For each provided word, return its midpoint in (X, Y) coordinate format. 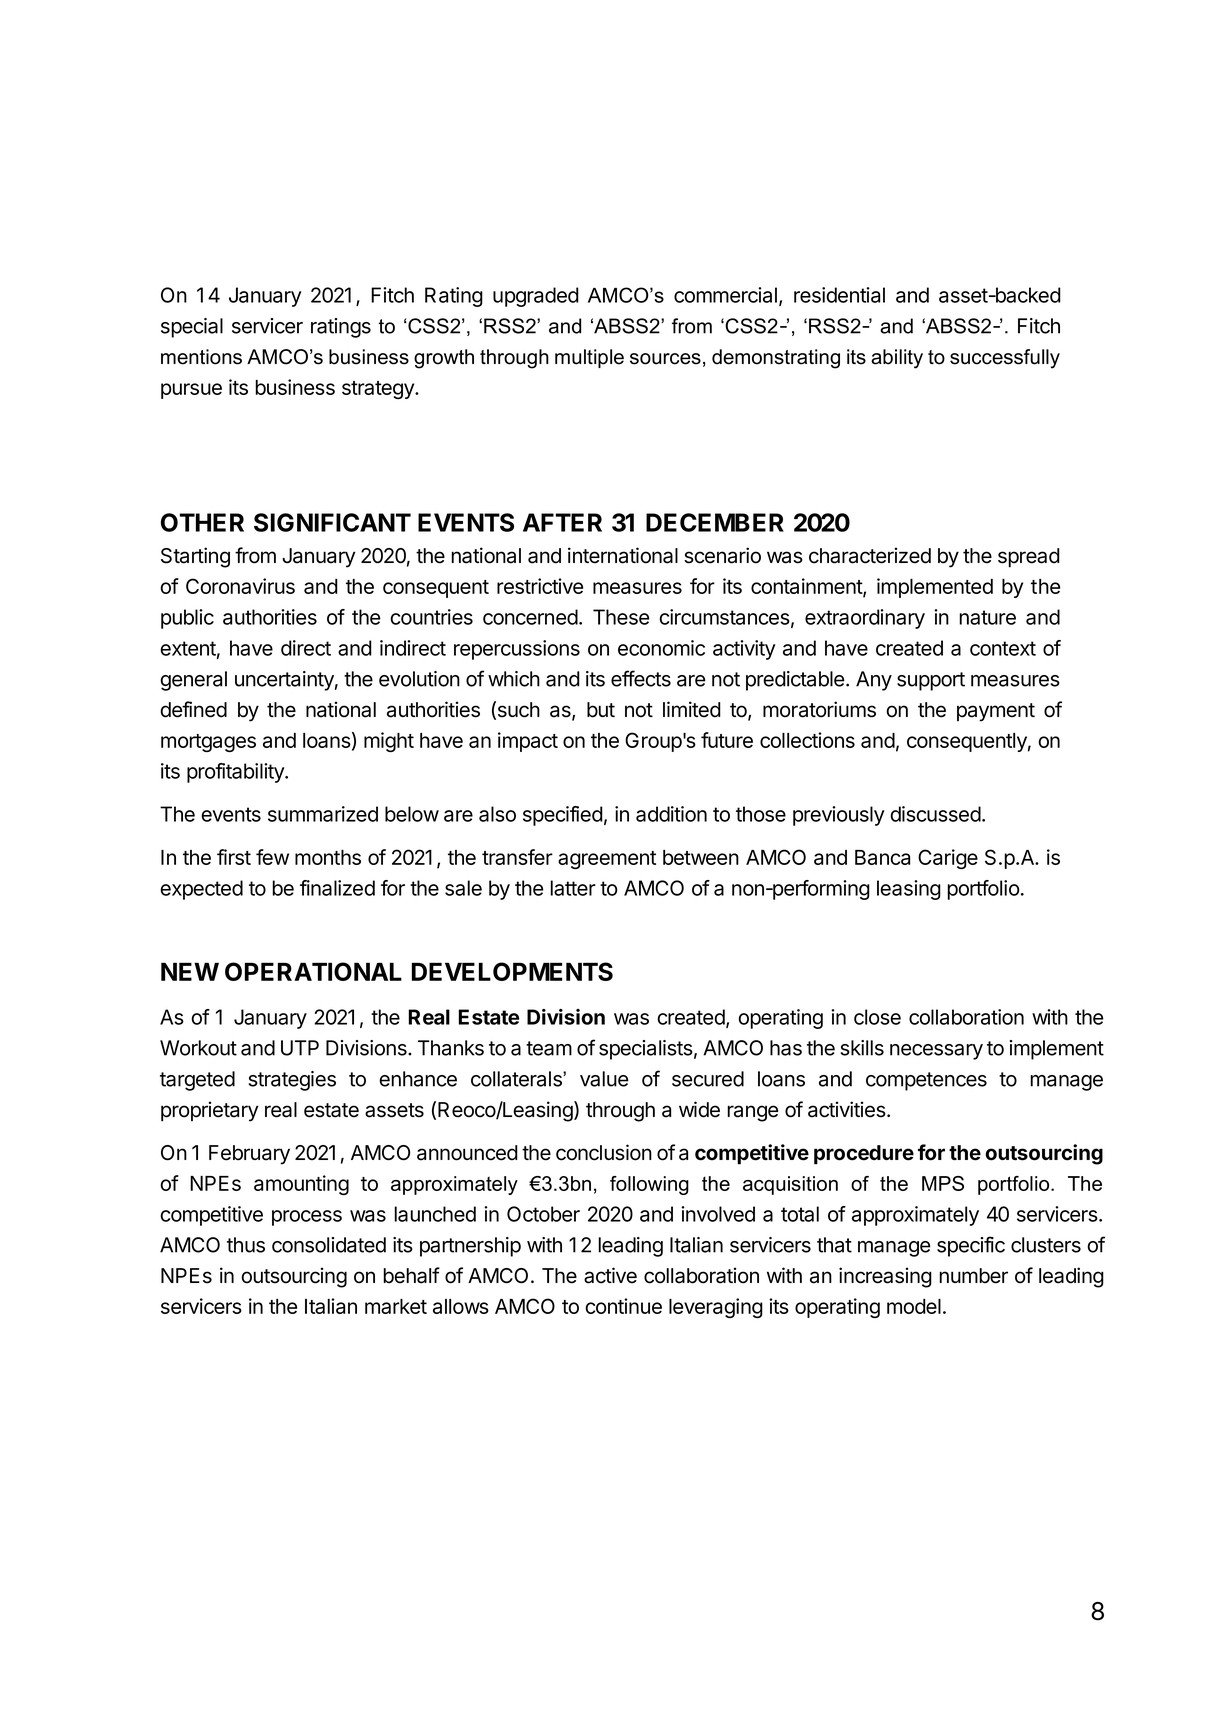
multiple (589, 358)
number (973, 1276)
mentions (201, 357)
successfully (1005, 359)
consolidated (329, 1245)
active (610, 1275)
